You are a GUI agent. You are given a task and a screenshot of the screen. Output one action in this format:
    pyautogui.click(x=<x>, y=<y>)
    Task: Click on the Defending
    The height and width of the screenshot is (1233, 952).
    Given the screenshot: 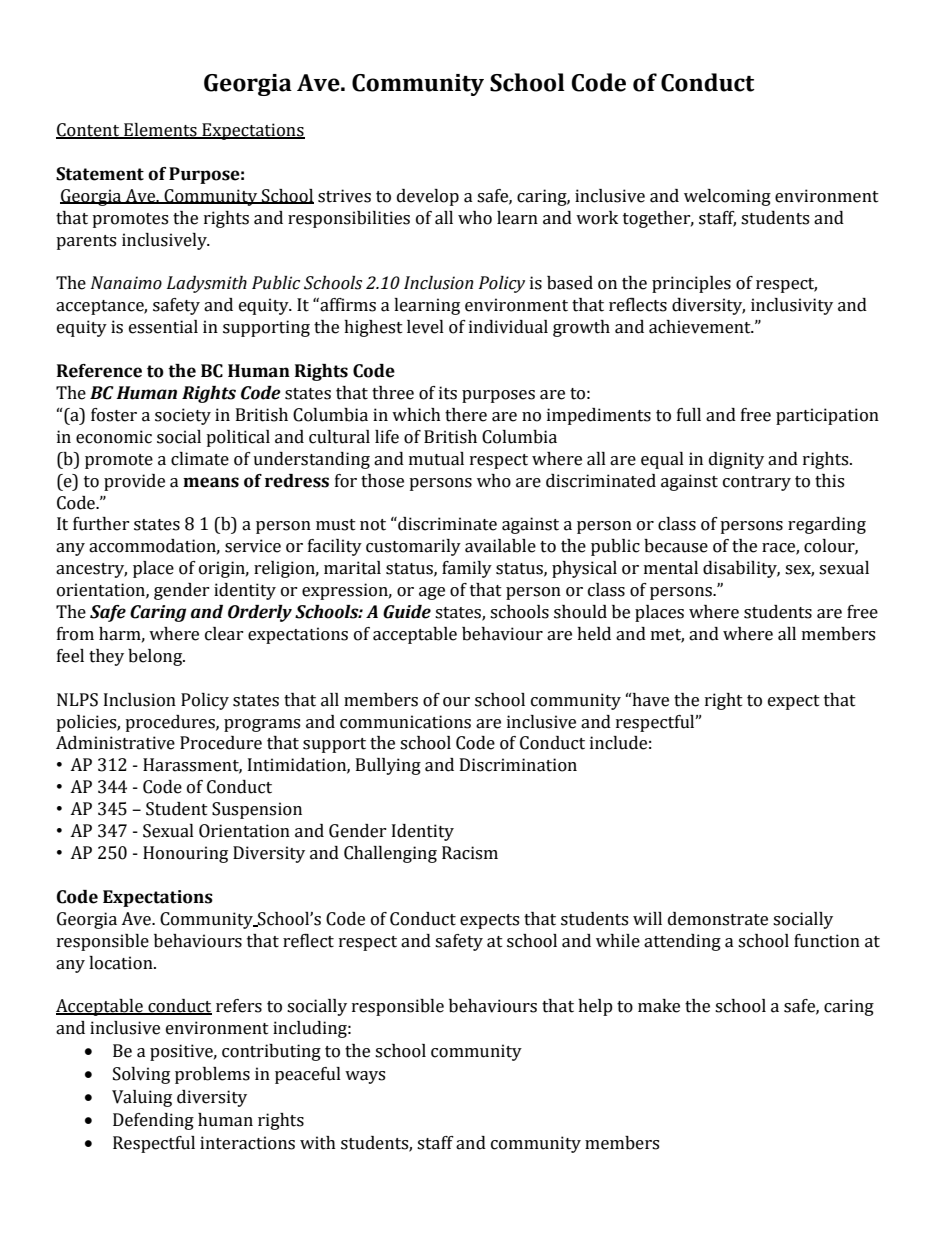 What is the action you would take?
    pyautogui.click(x=153, y=1121)
